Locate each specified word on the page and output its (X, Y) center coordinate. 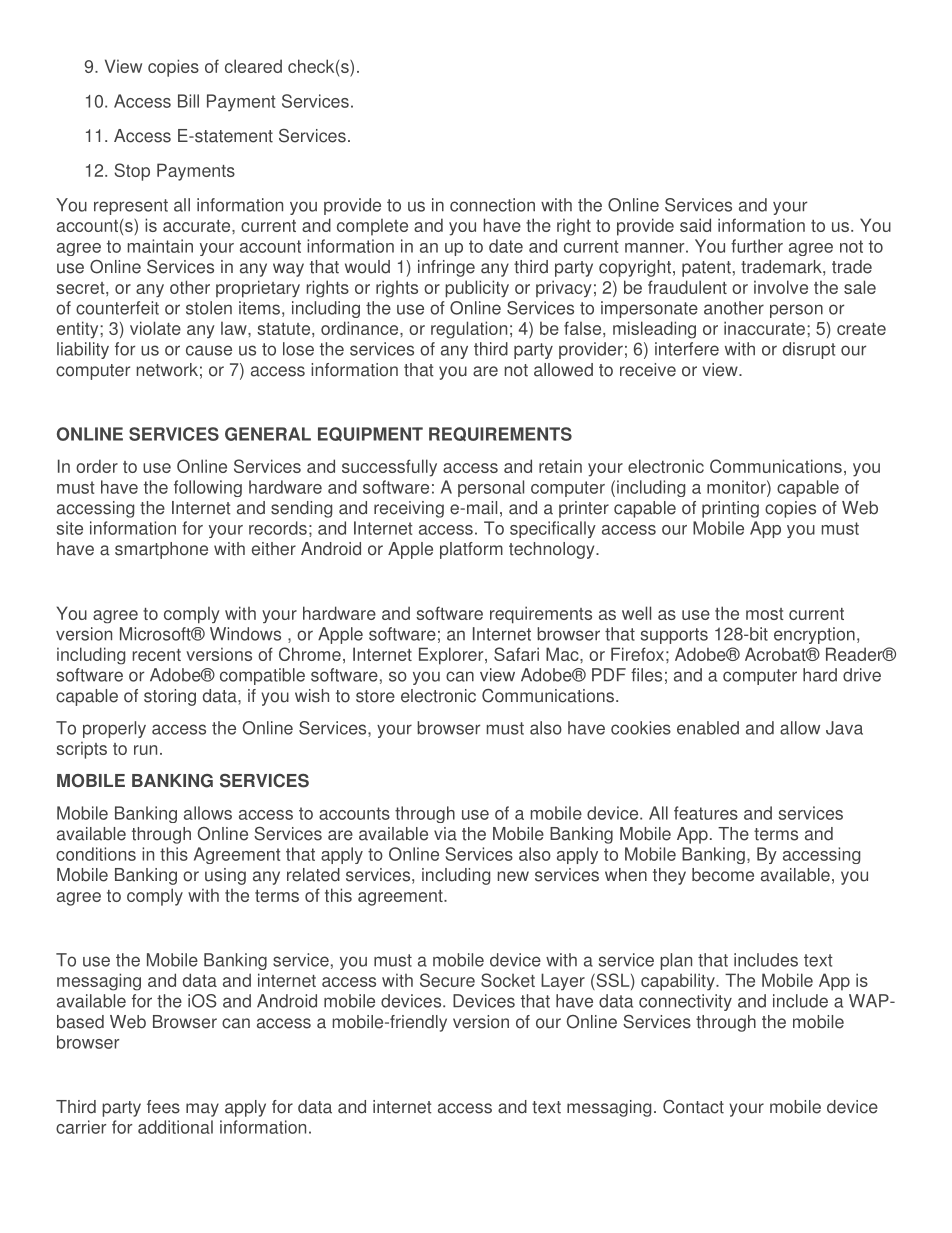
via (445, 834)
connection (492, 205)
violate (155, 328)
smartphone (161, 550)
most (765, 614)
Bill (188, 101)
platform (471, 550)
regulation (469, 330)
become (723, 875)
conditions (96, 854)
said (695, 225)
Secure (447, 980)
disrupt (809, 350)
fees (163, 1107)
